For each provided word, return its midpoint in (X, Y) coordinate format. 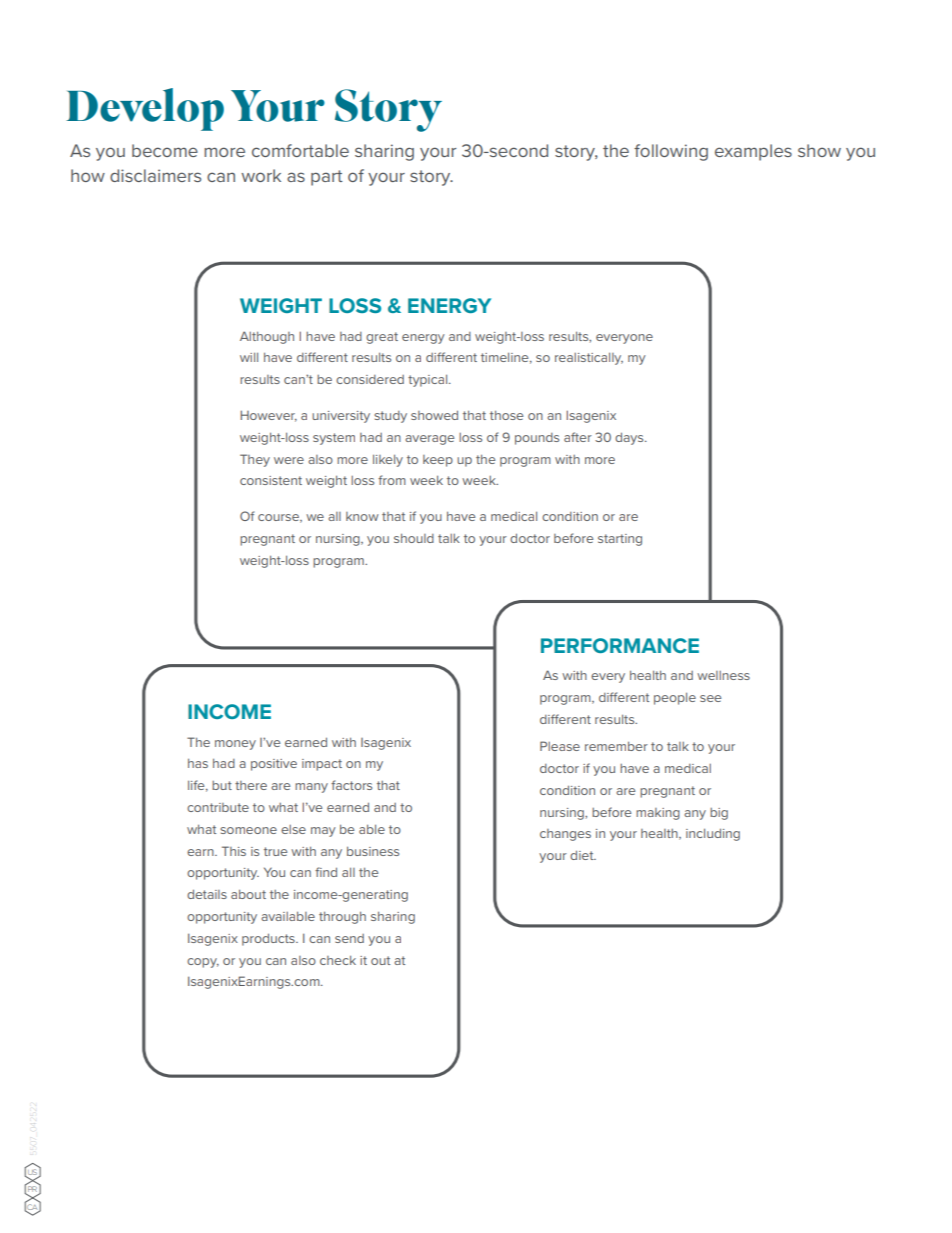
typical (429, 380)
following (671, 152)
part (327, 178)
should (414, 538)
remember (616, 746)
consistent (271, 480)
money (235, 745)
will (249, 357)
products (269, 939)
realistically (589, 358)
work (261, 175)
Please (560, 746)
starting (620, 540)
